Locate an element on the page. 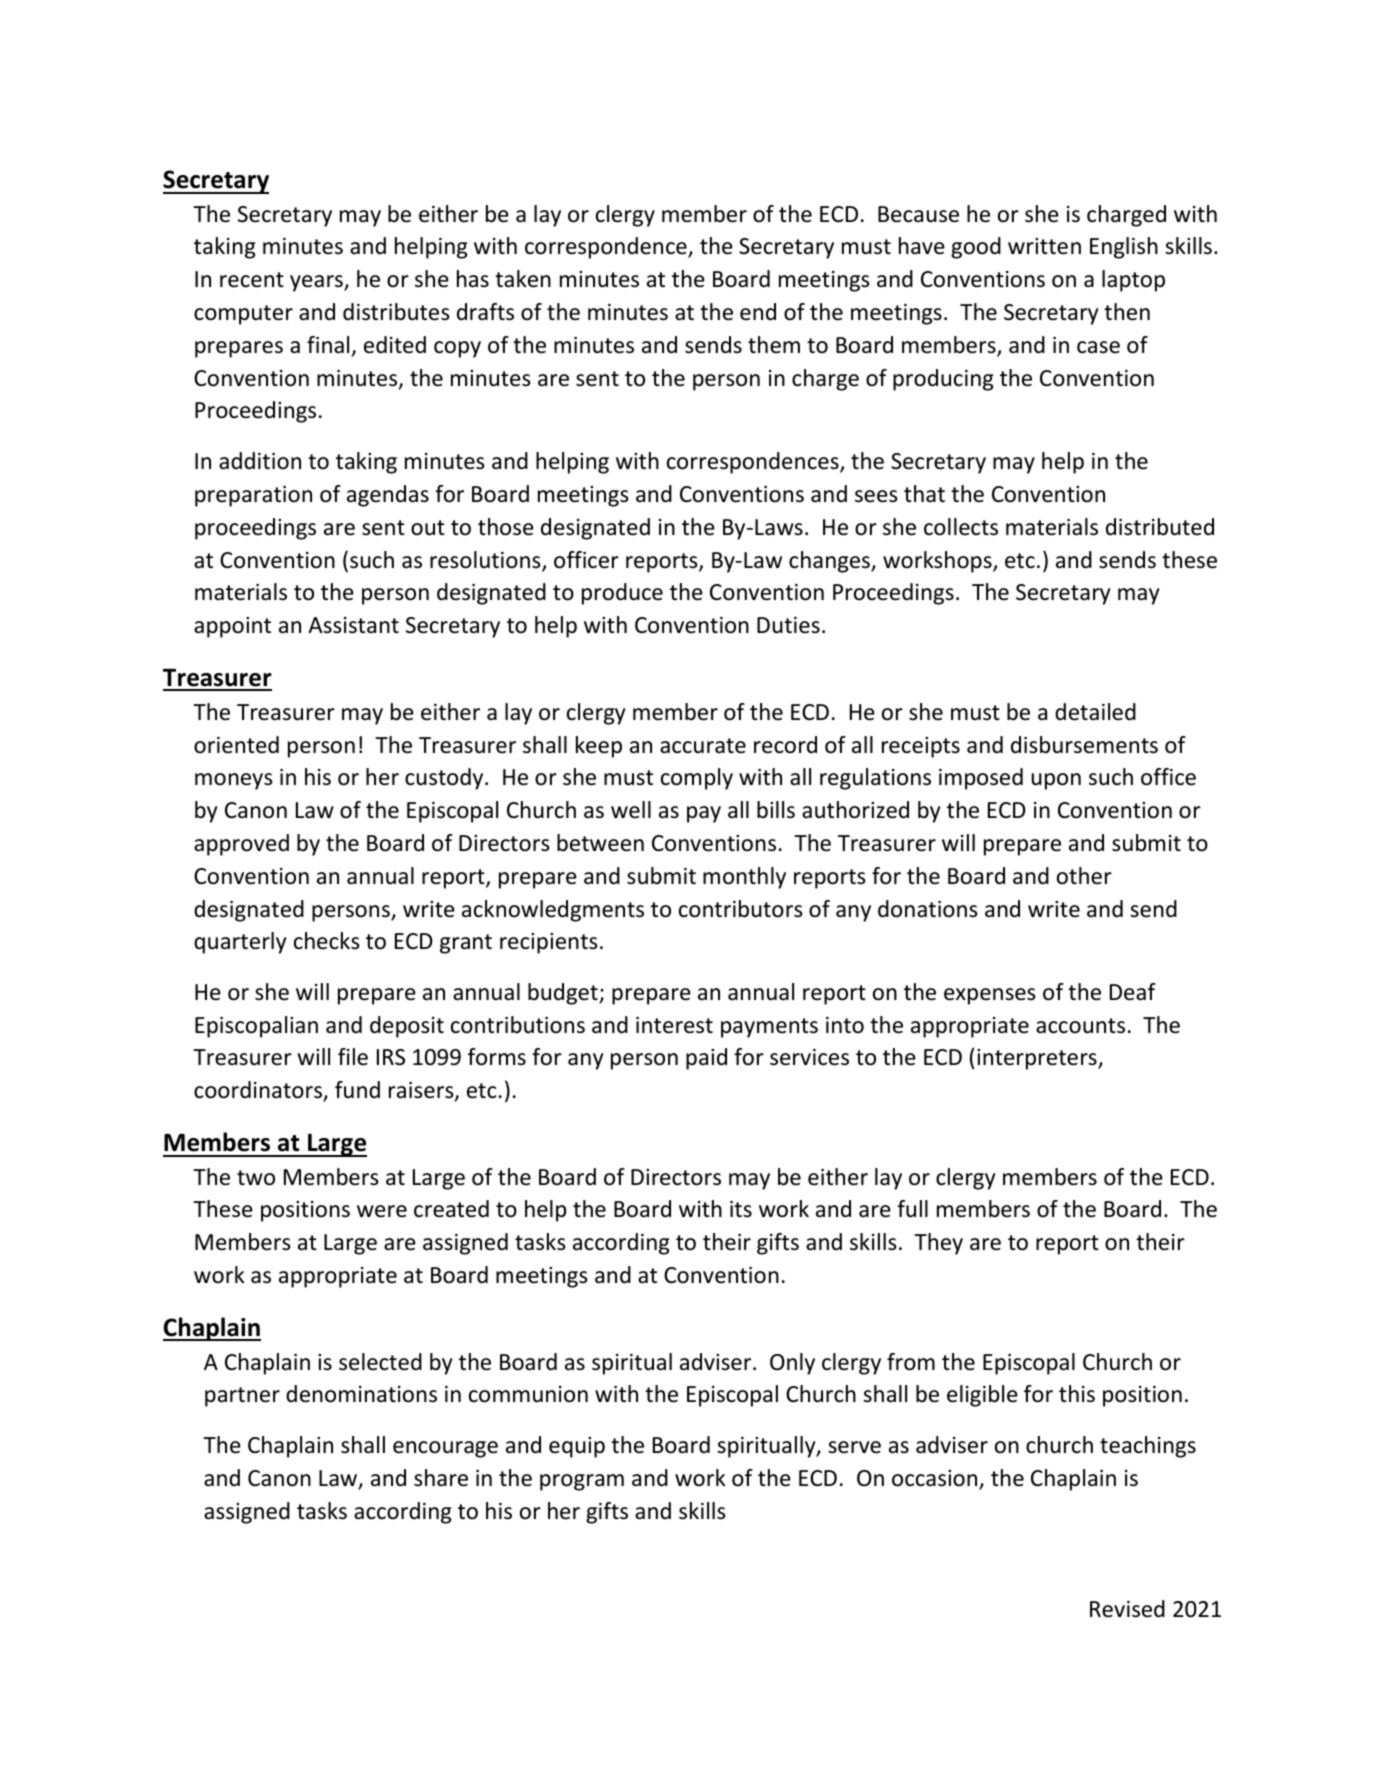 This page has width=1385, height=1792. Assistant is located at coordinates (353, 625).
